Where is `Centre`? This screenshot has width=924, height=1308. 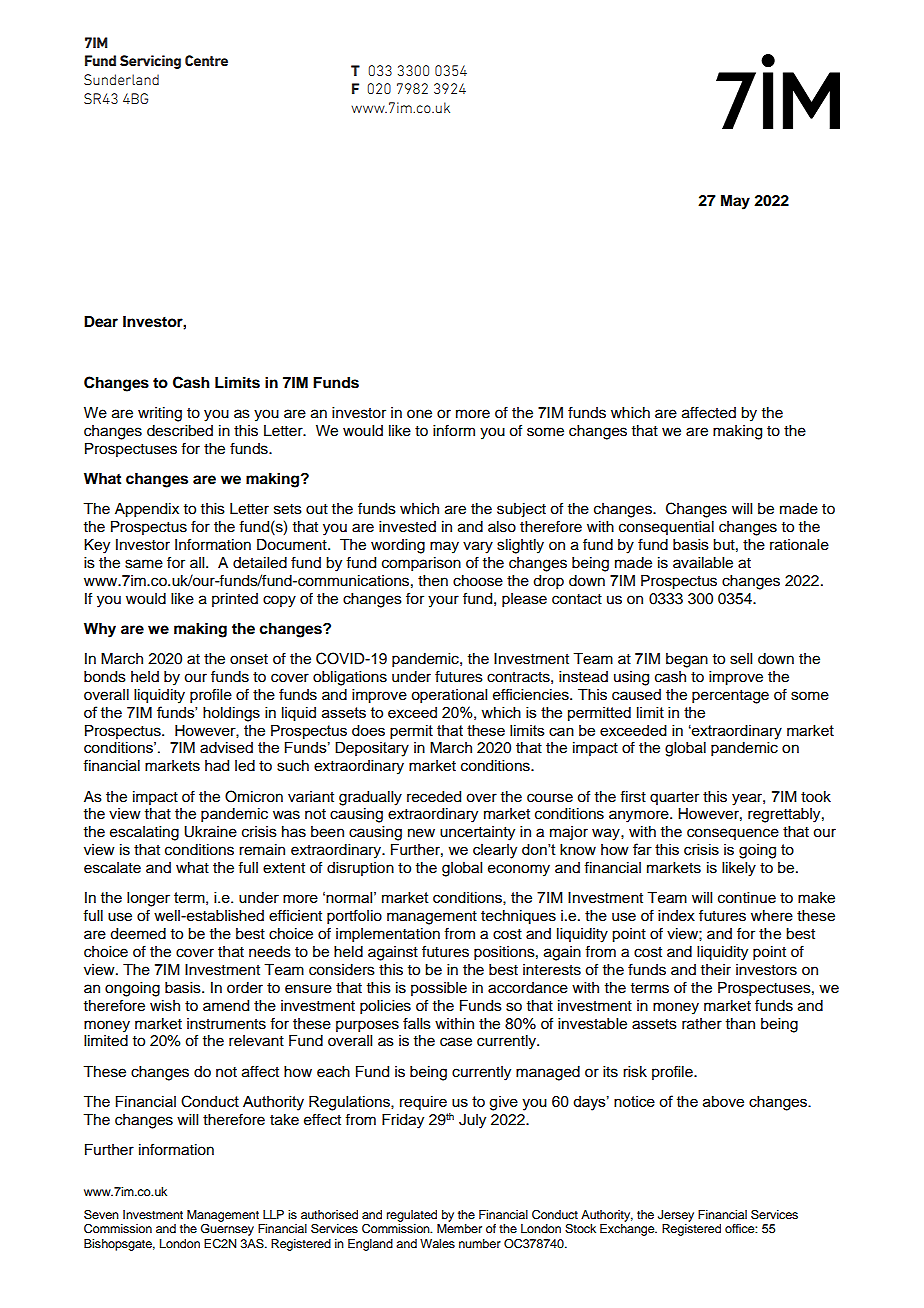 Centre is located at coordinates (206, 60).
